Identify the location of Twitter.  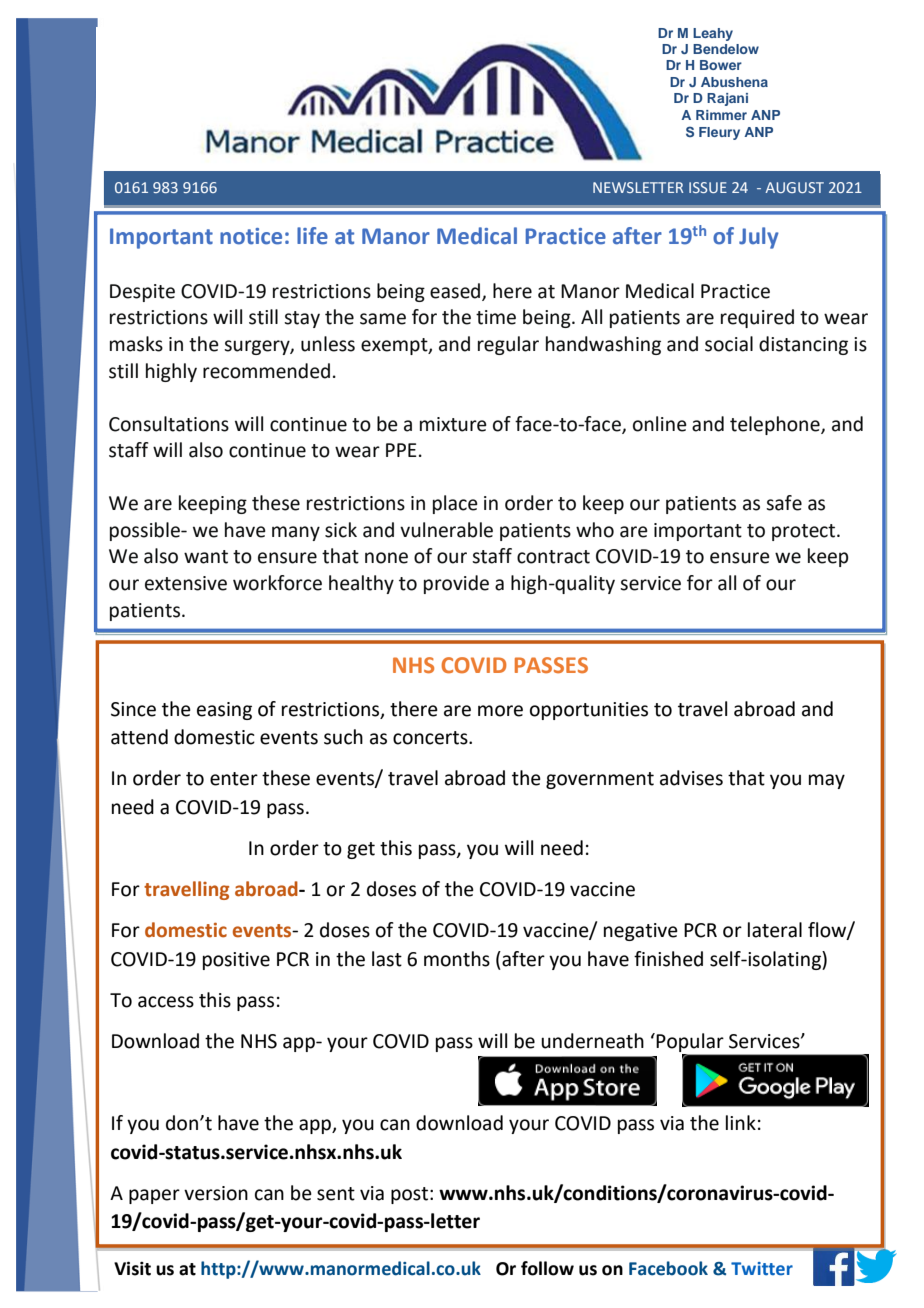
(762, 1269).
